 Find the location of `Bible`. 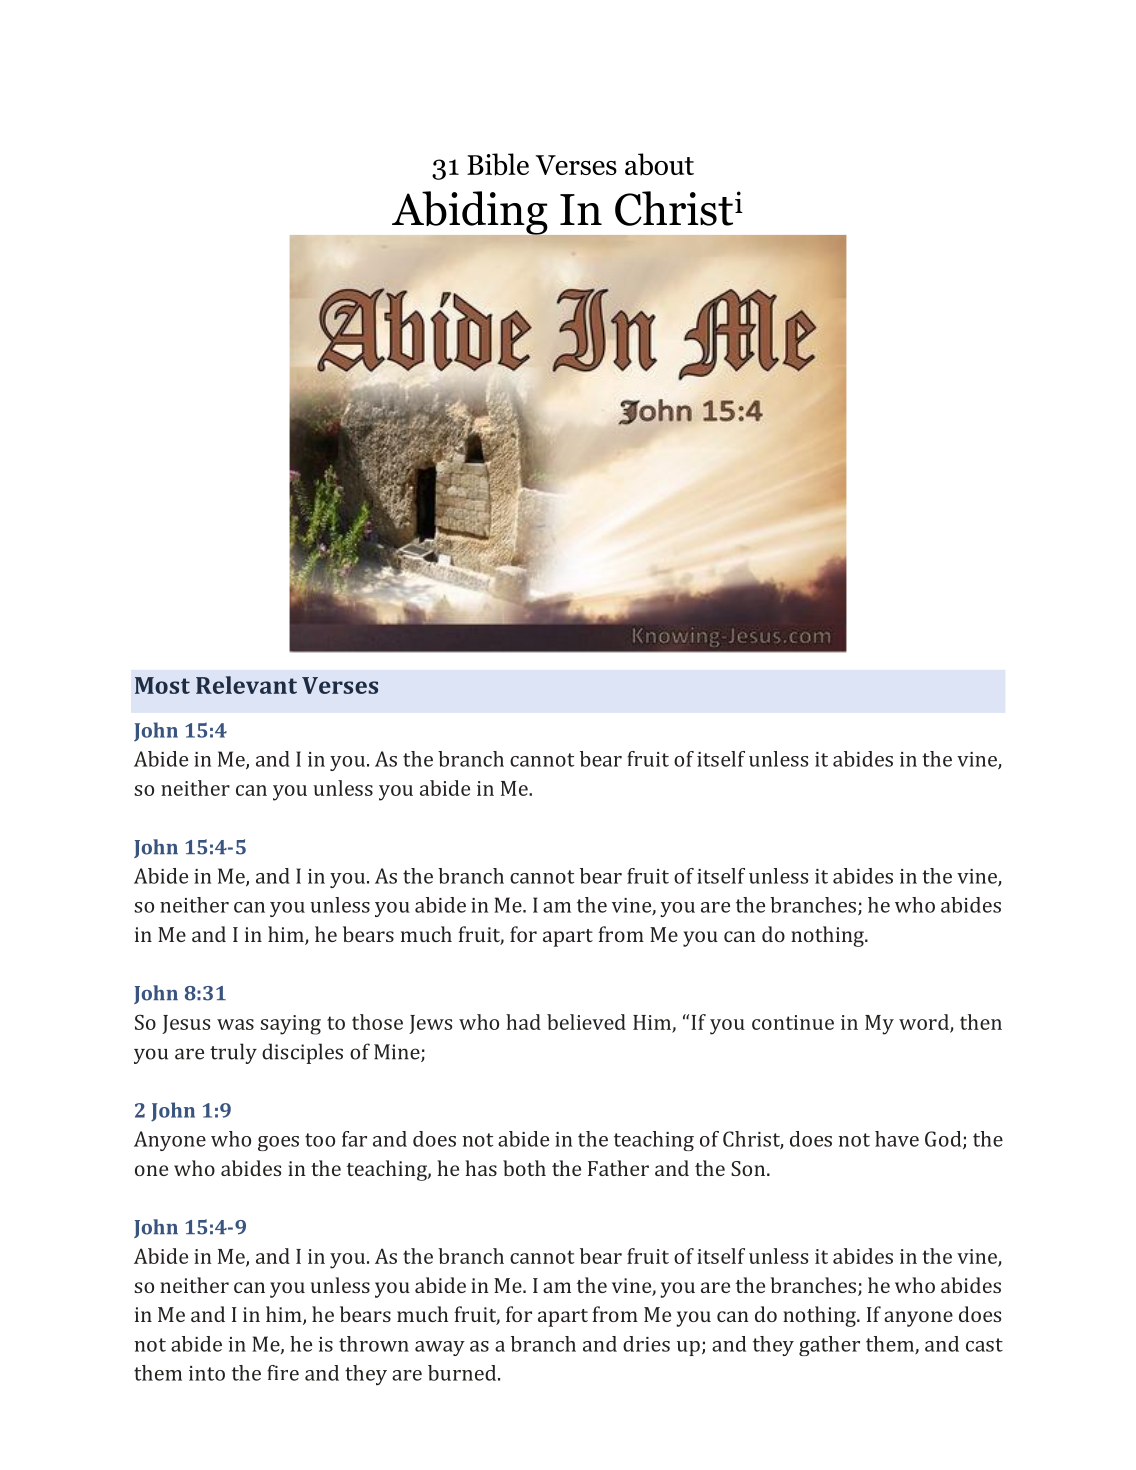

Bible is located at coordinates (498, 164).
